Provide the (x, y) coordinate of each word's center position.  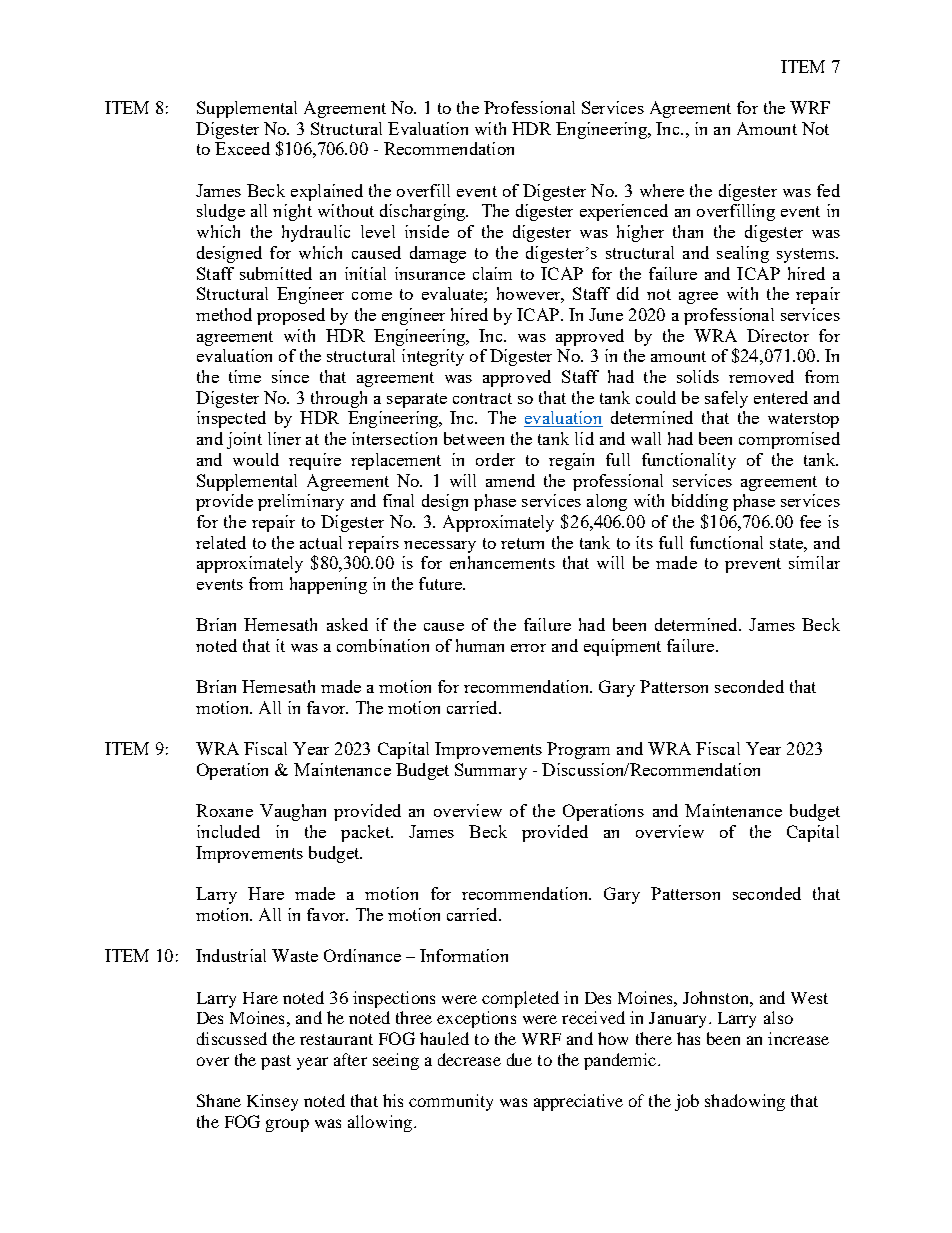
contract (482, 398)
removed (761, 376)
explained (327, 192)
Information (464, 955)
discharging (424, 212)
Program (578, 750)
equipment (622, 647)
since (290, 376)
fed (828, 190)
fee (810, 521)
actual (321, 542)
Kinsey (272, 1102)
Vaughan (293, 812)
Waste (295, 955)
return (522, 543)
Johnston (717, 997)
